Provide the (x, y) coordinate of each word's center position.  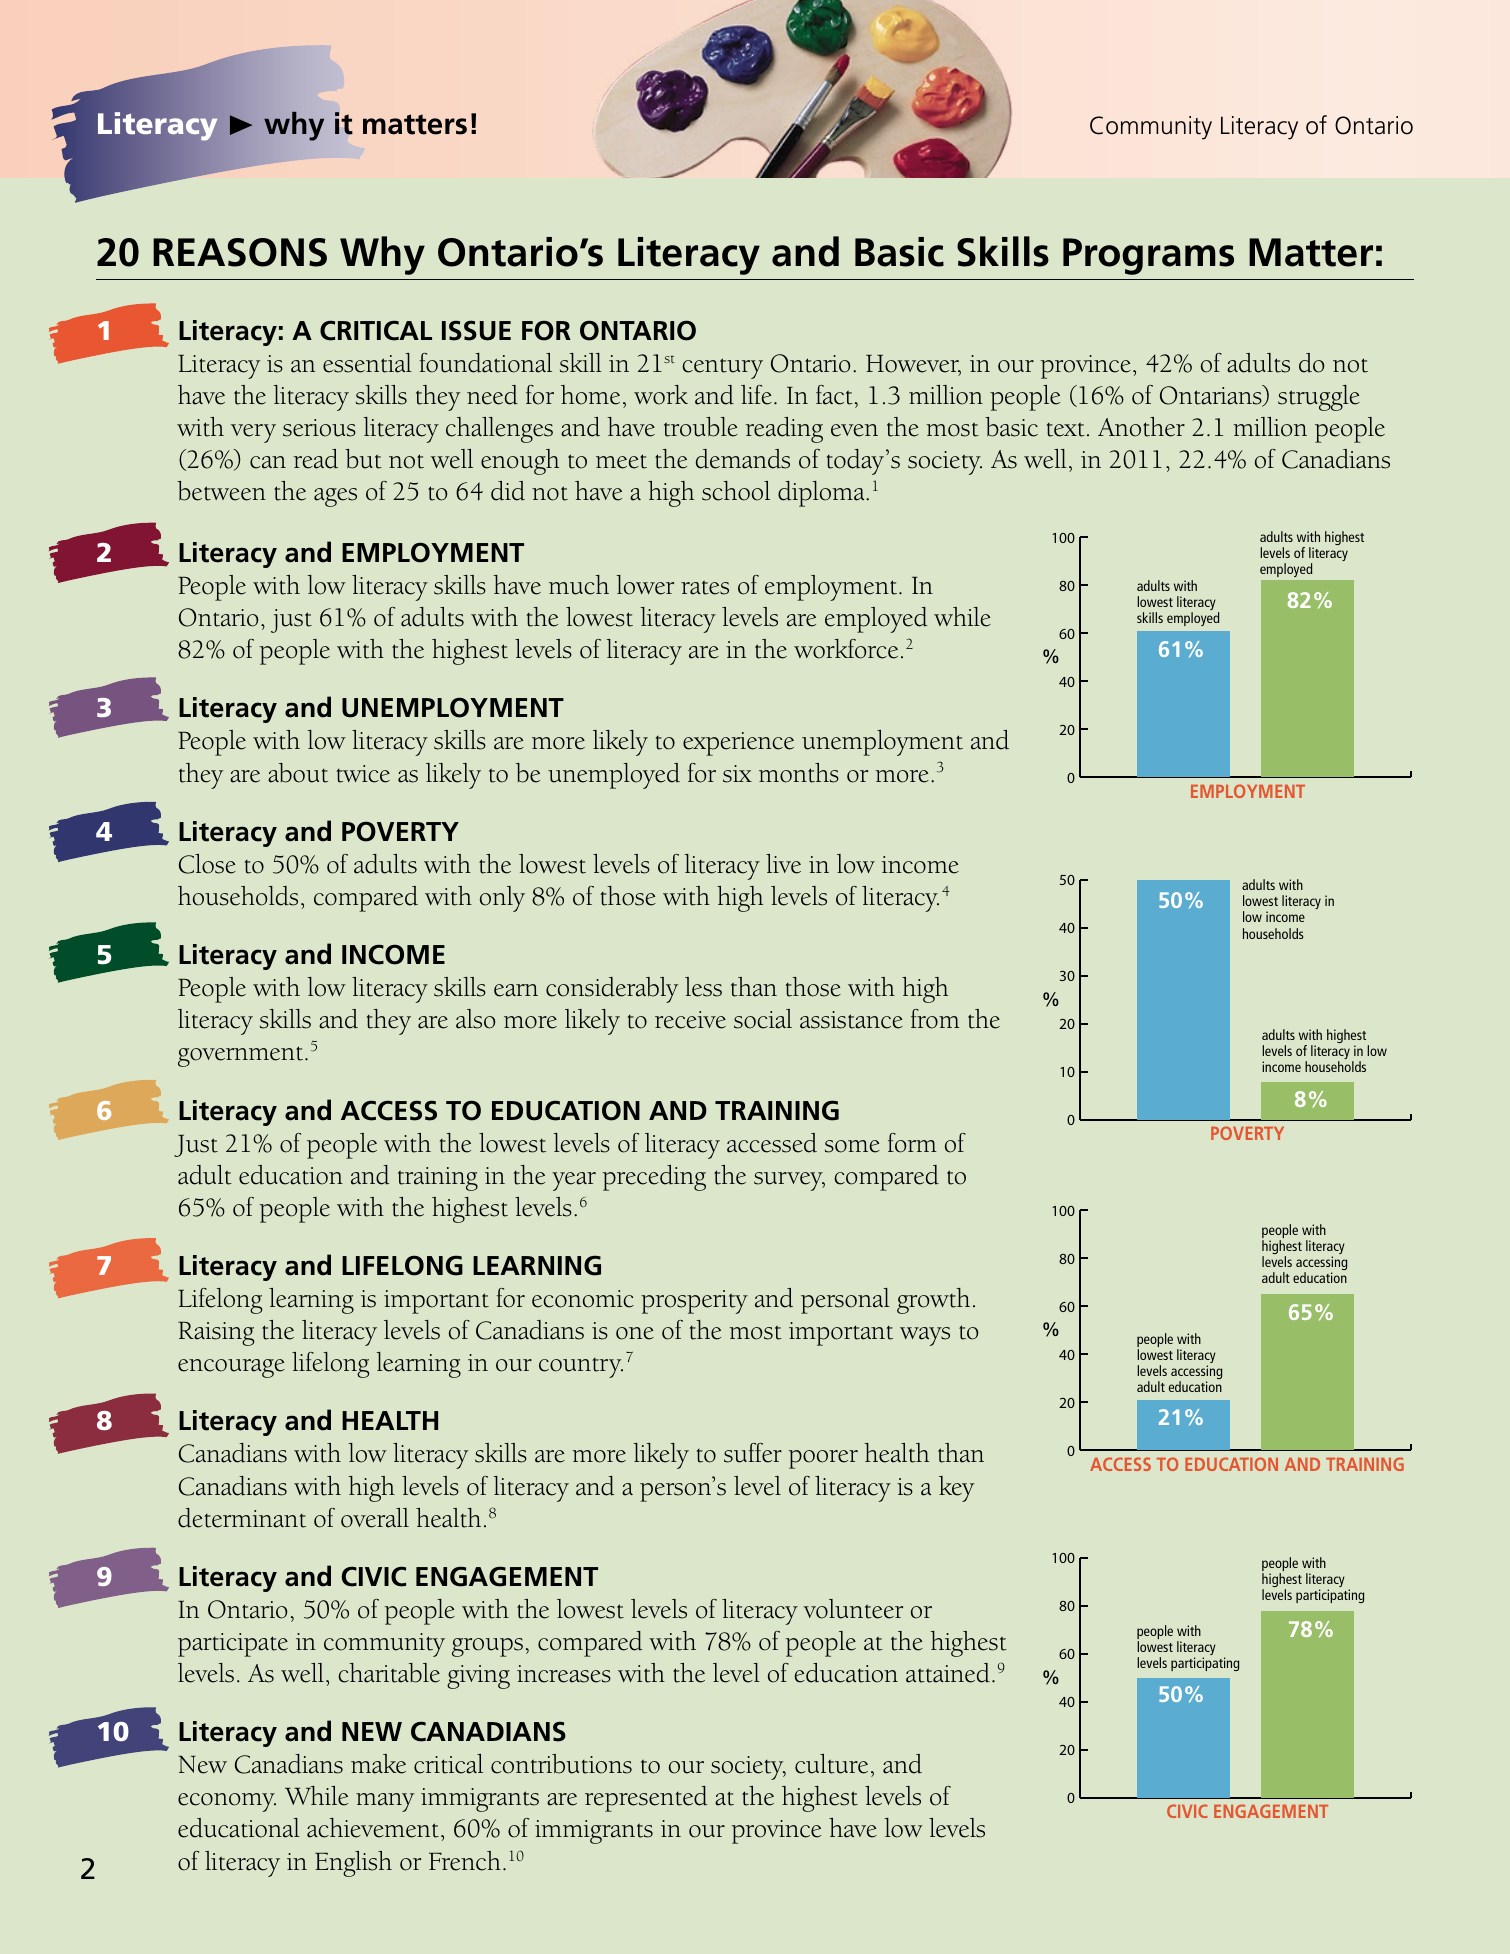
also (476, 1019)
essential (367, 363)
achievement (374, 1828)
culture (831, 1764)
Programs (1148, 256)
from (935, 1019)
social (763, 1019)
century (722, 368)
